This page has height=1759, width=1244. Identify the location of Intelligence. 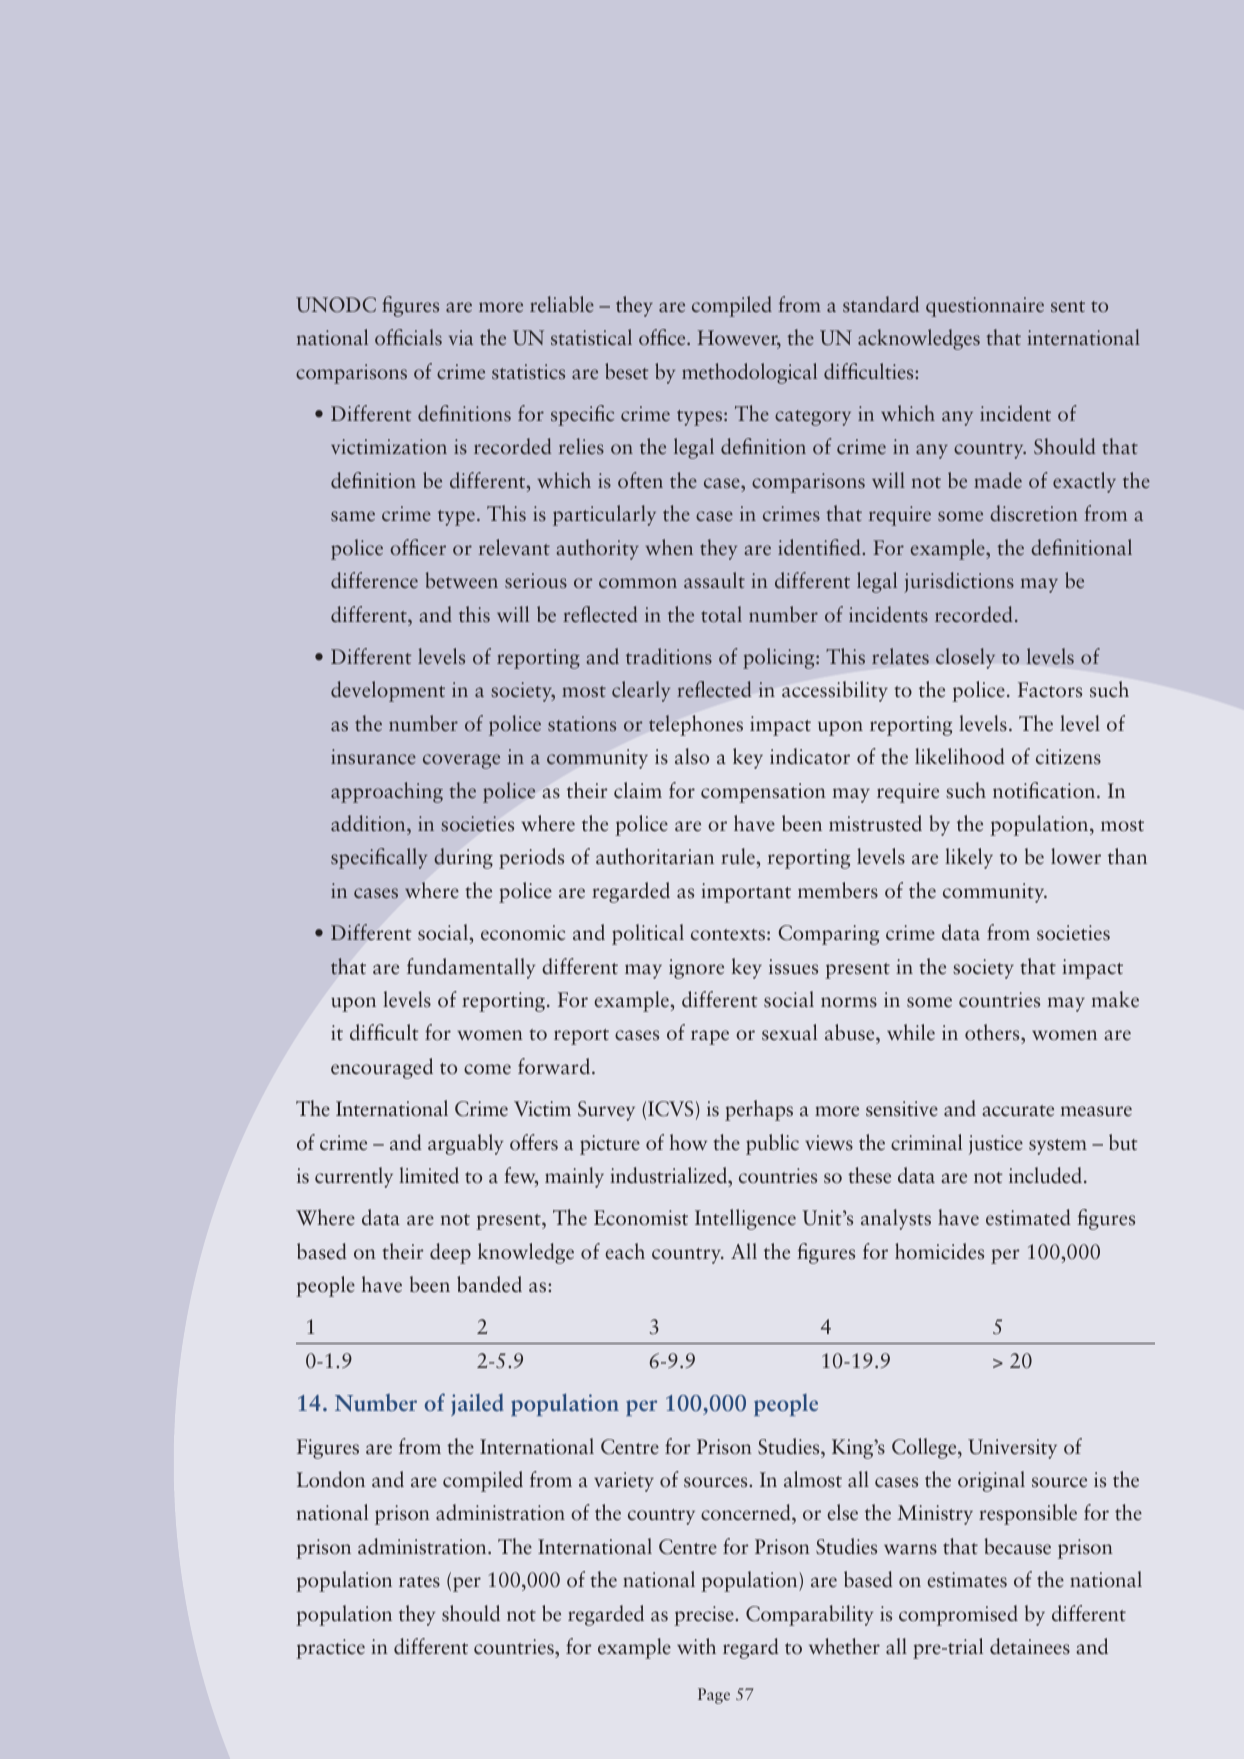
(745, 1219).
